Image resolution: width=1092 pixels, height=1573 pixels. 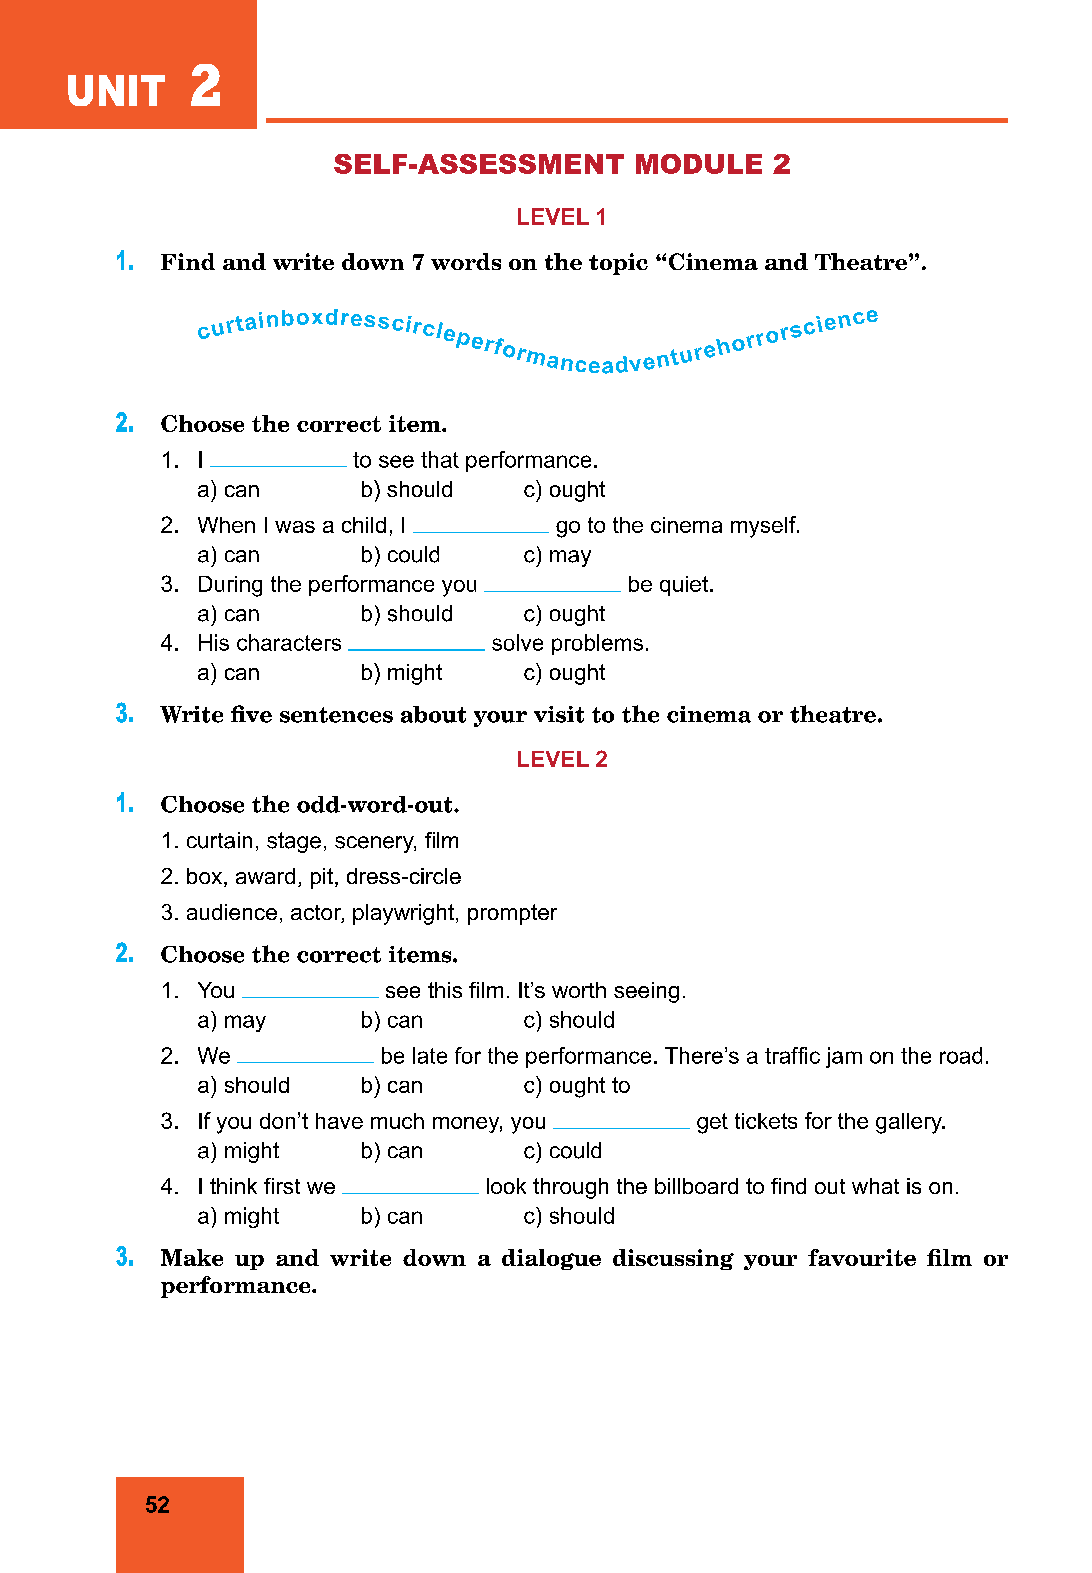 What do you see at coordinates (440, 459) in the screenshot?
I see `that` at bounding box center [440, 459].
